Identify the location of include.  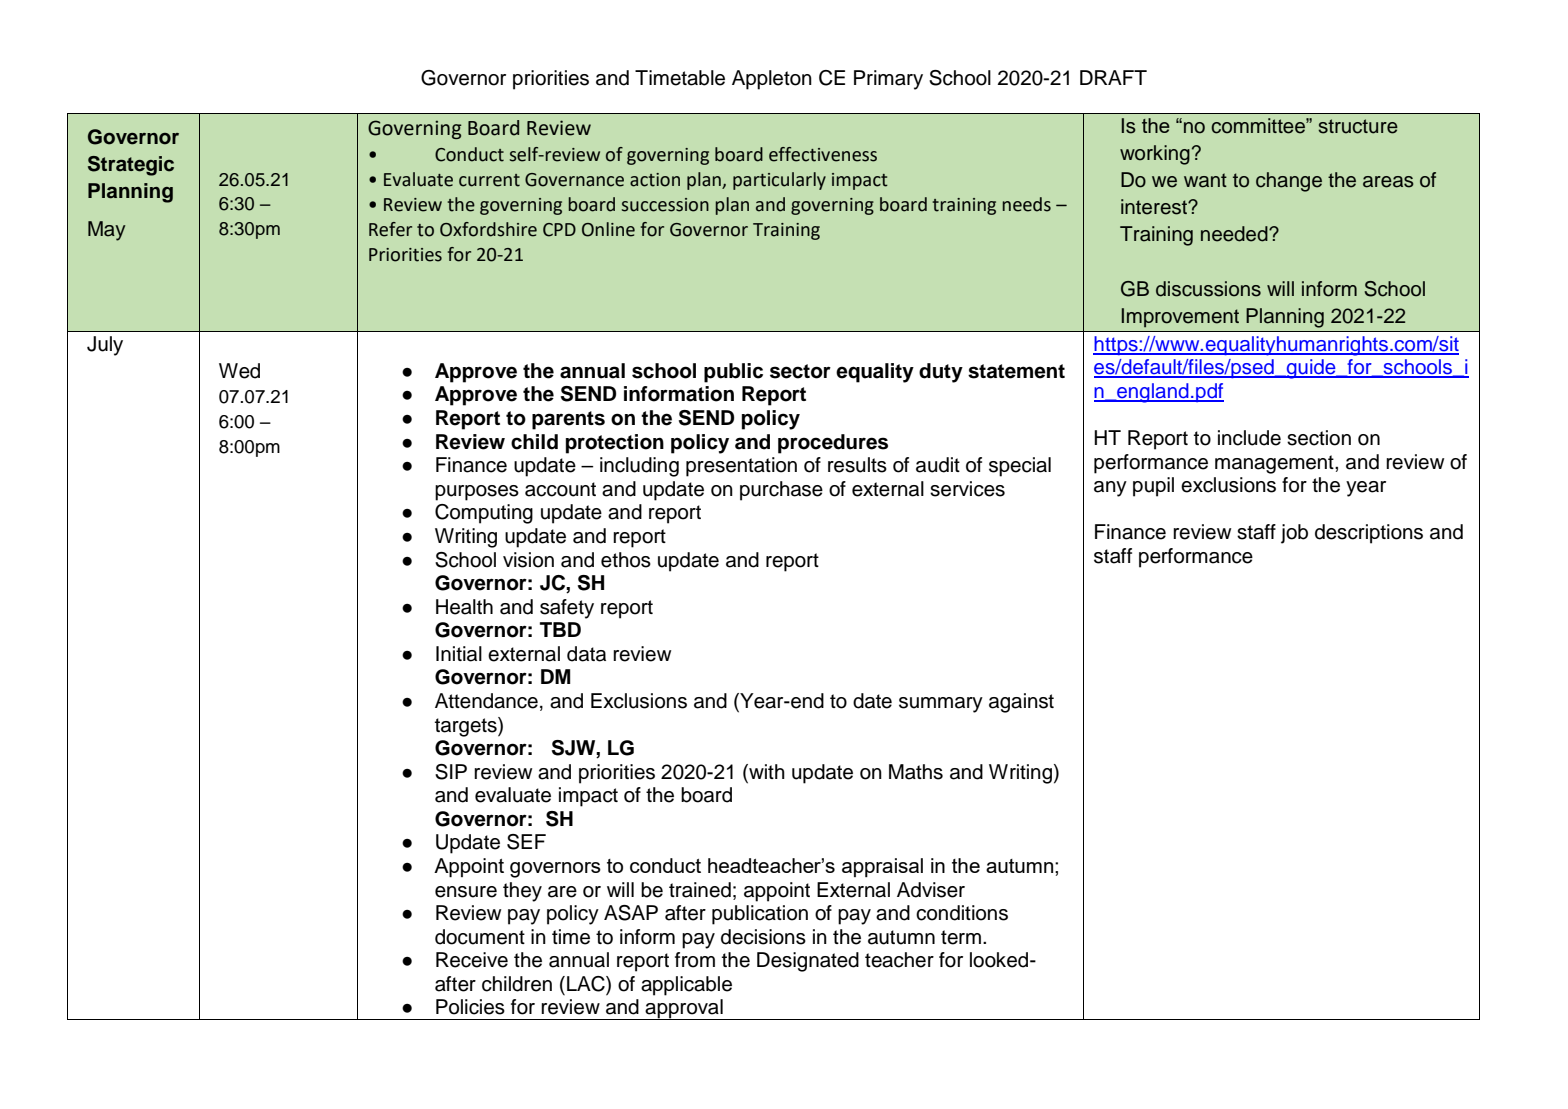
(1249, 438).
